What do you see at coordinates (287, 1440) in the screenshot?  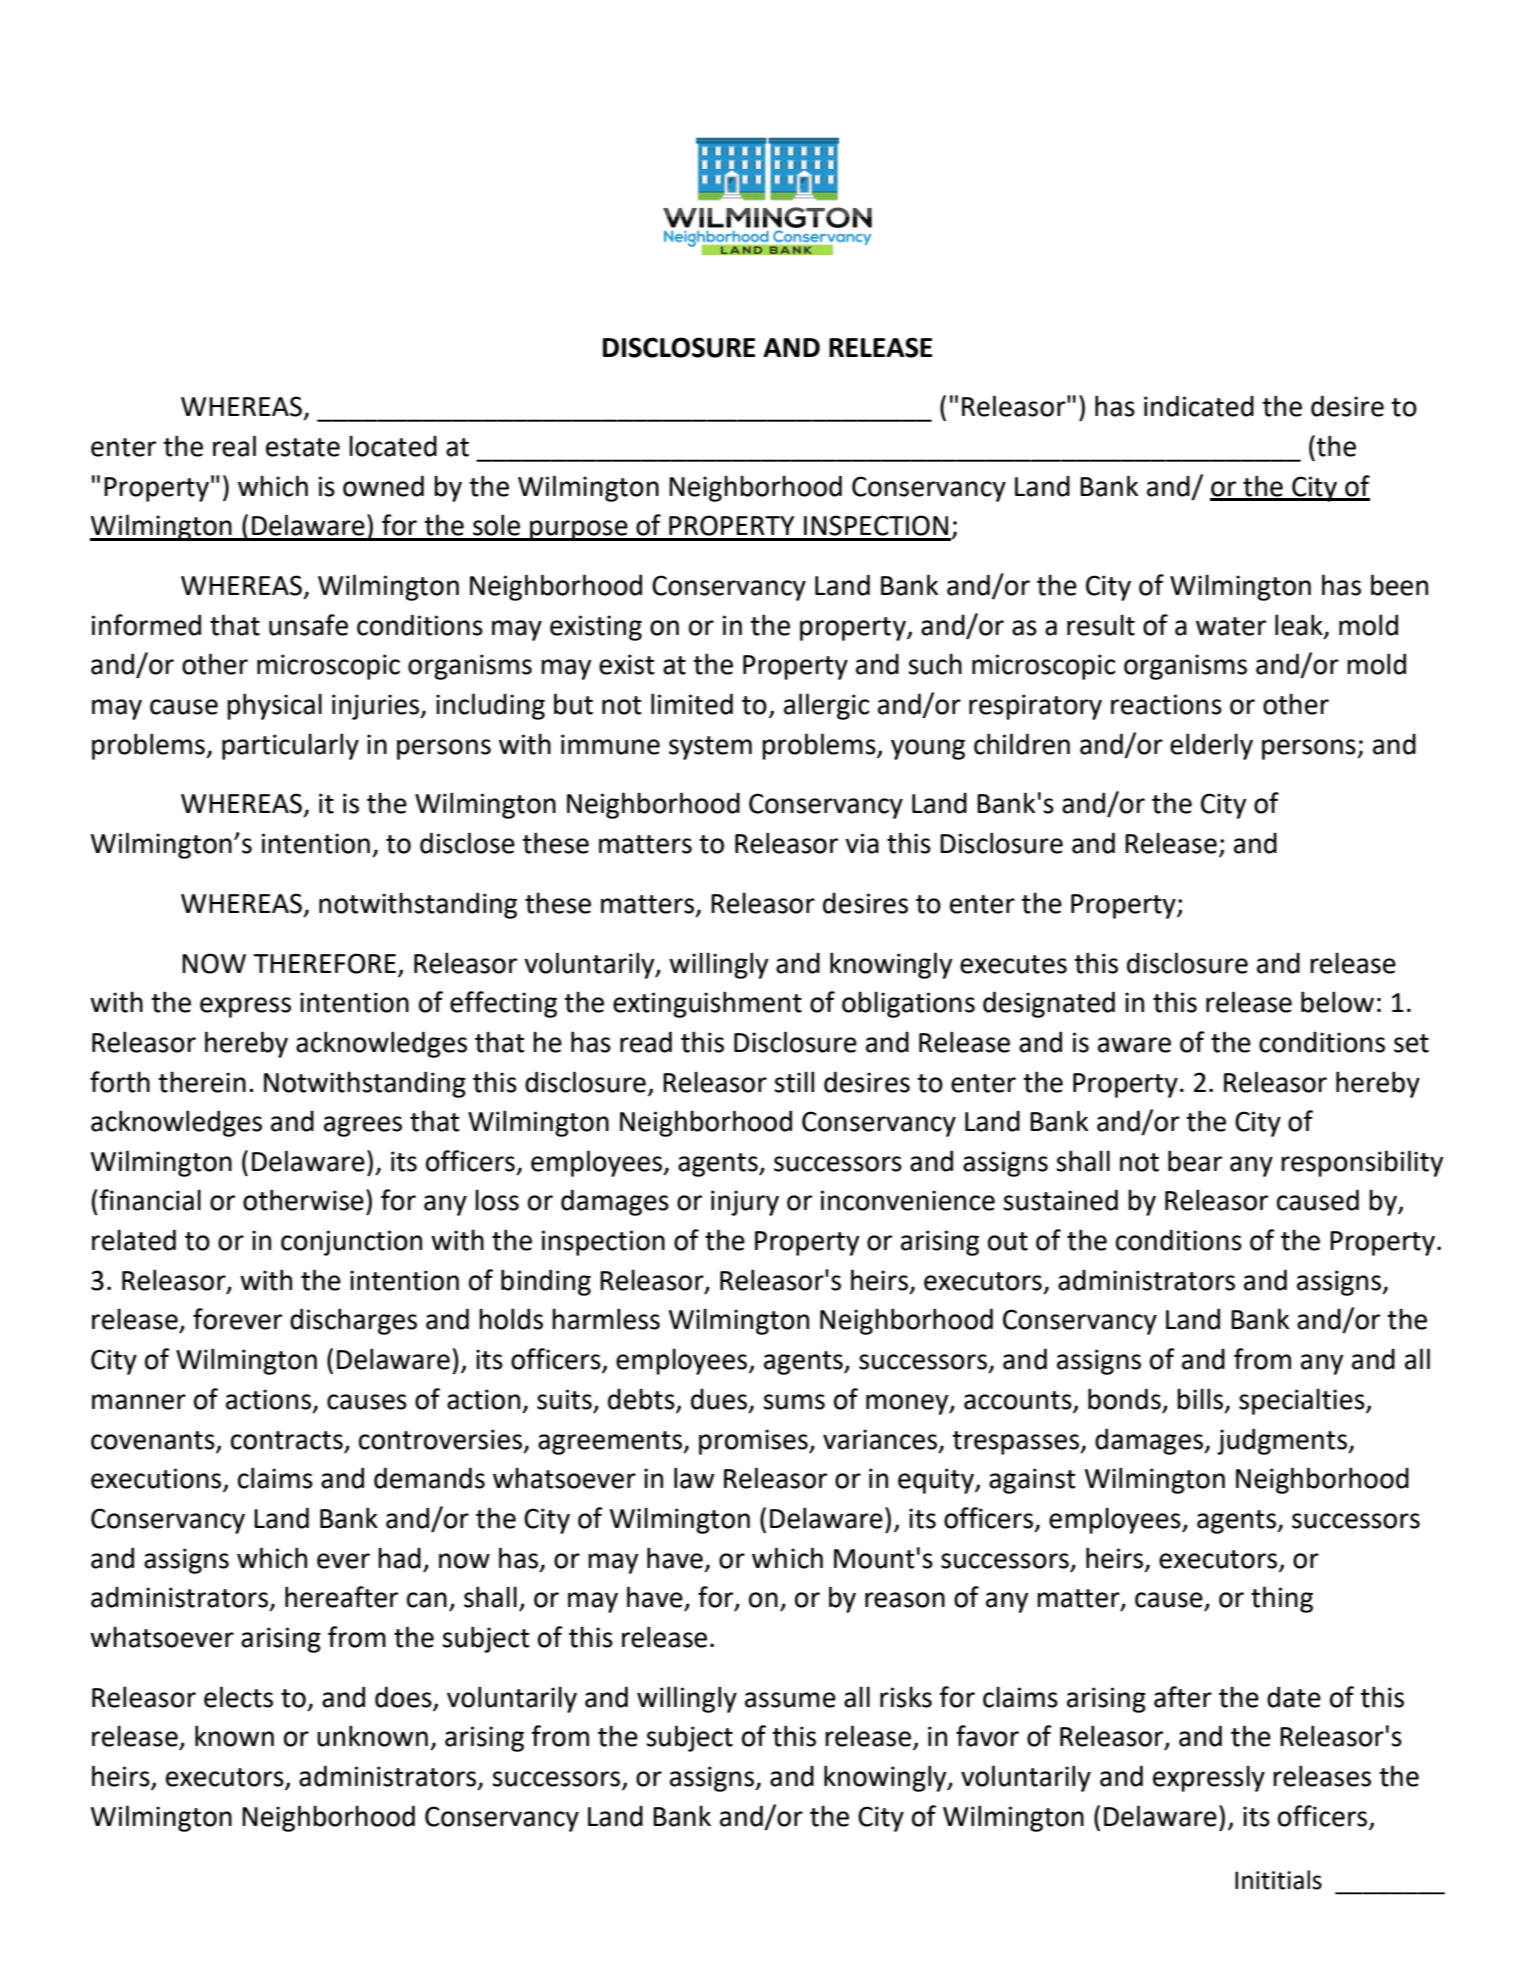 I see `contracts` at bounding box center [287, 1440].
